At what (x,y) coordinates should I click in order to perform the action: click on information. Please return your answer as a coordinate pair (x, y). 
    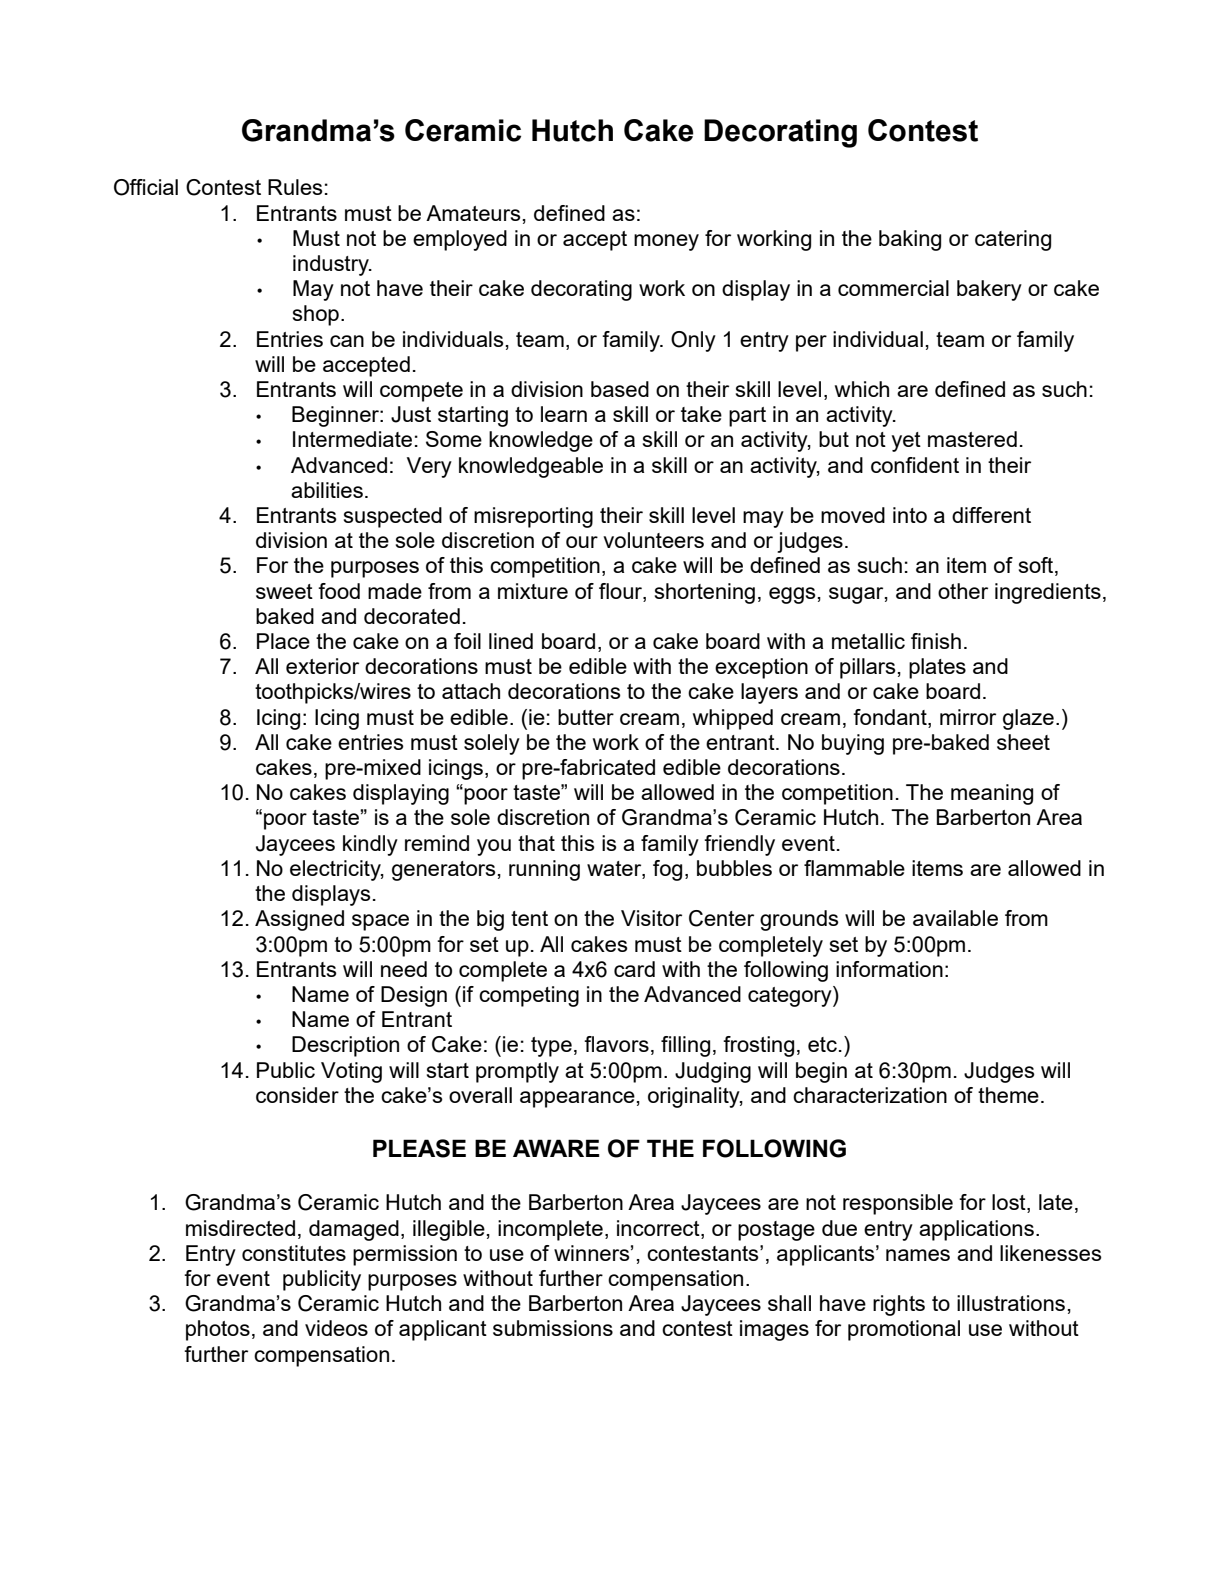
    Looking at the image, I should click on (889, 969).
